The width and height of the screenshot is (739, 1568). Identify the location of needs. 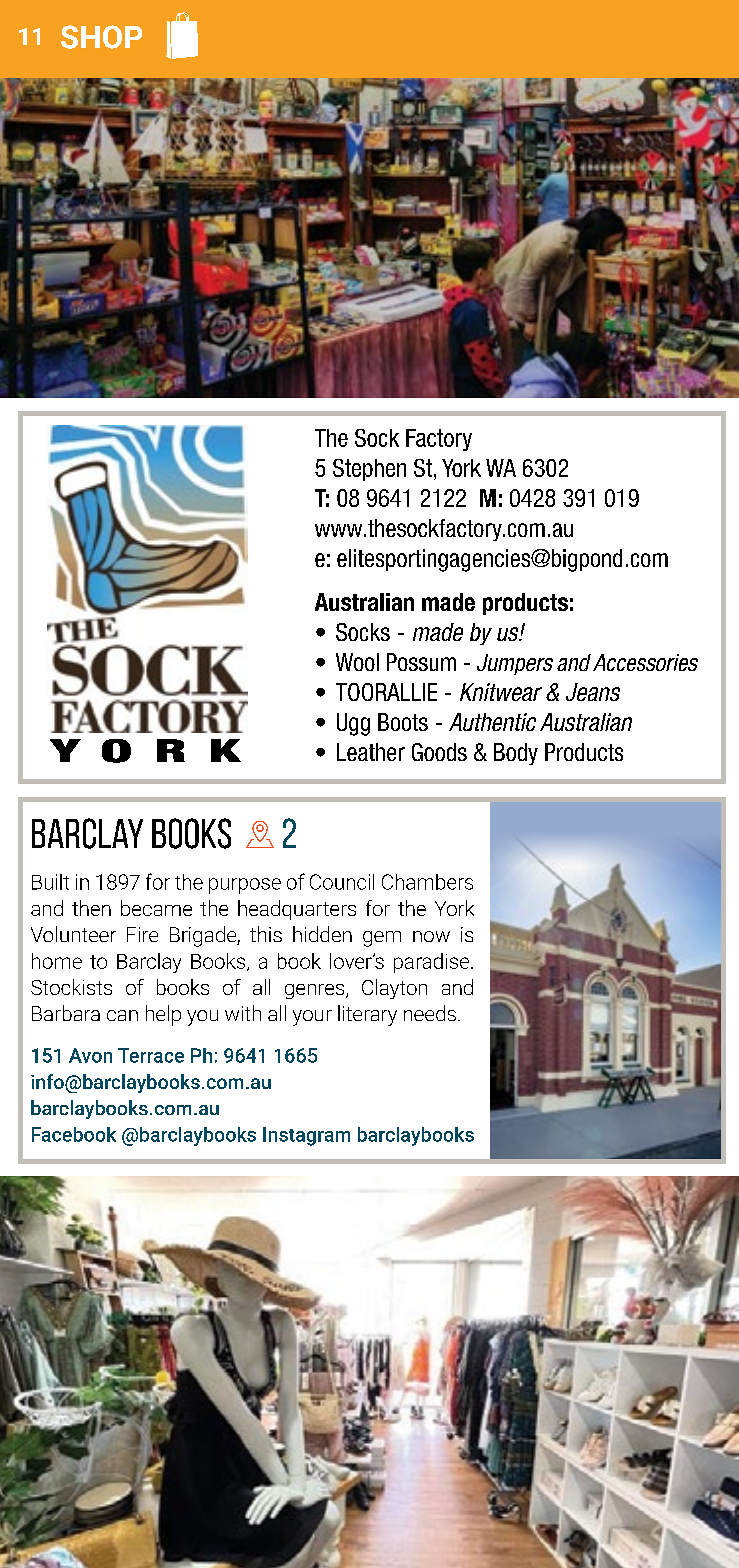
(430, 1013).
